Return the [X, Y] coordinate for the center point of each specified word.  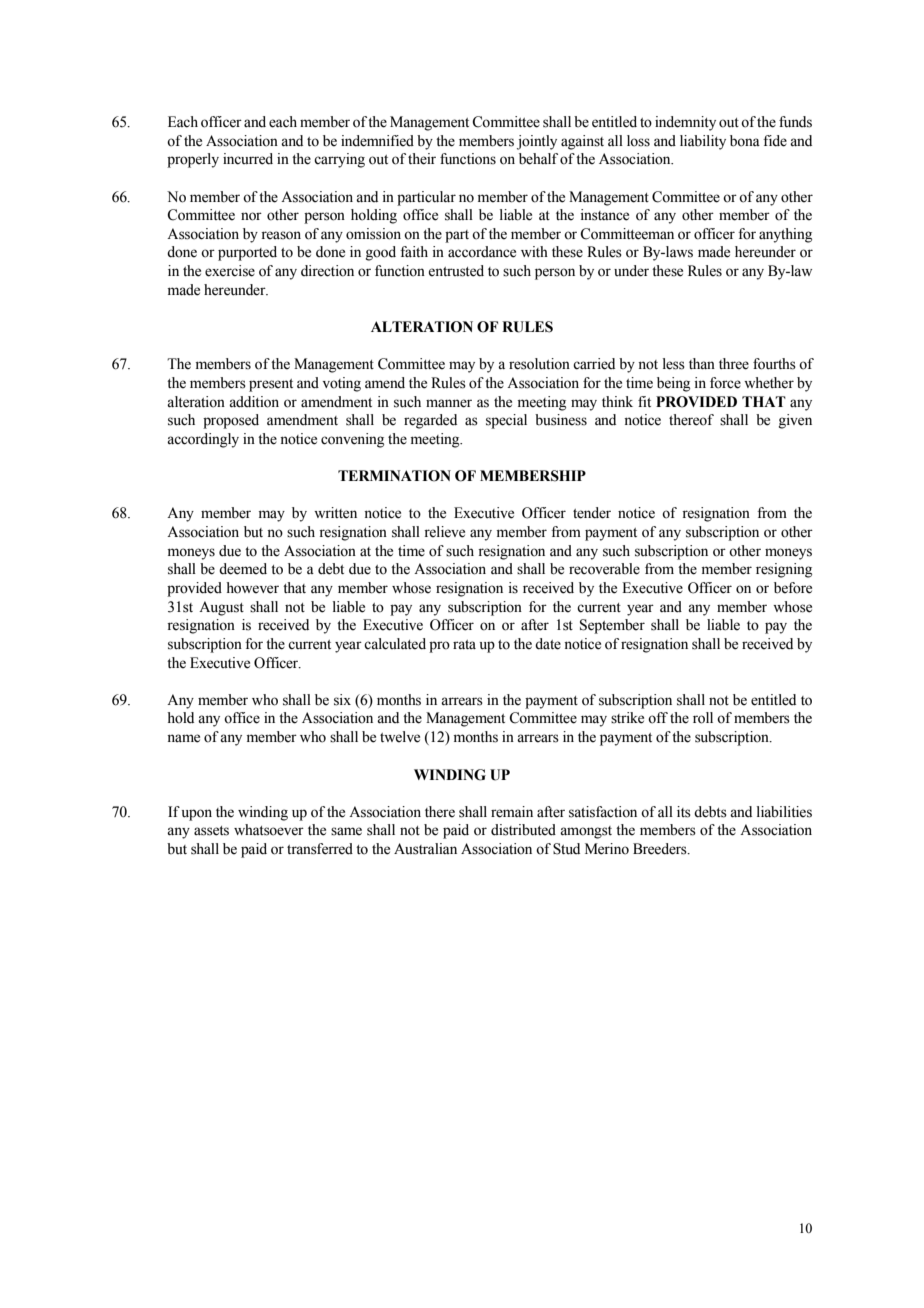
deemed [243, 569]
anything [785, 235]
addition [254, 402]
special [506, 421]
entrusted [456, 271]
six [342, 700]
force [725, 383]
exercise [230, 271]
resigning [784, 570]
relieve [444, 532]
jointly [537, 142]
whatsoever [269, 830]
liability [703, 142]
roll [703, 718]
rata [464, 645]
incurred [248, 159]
